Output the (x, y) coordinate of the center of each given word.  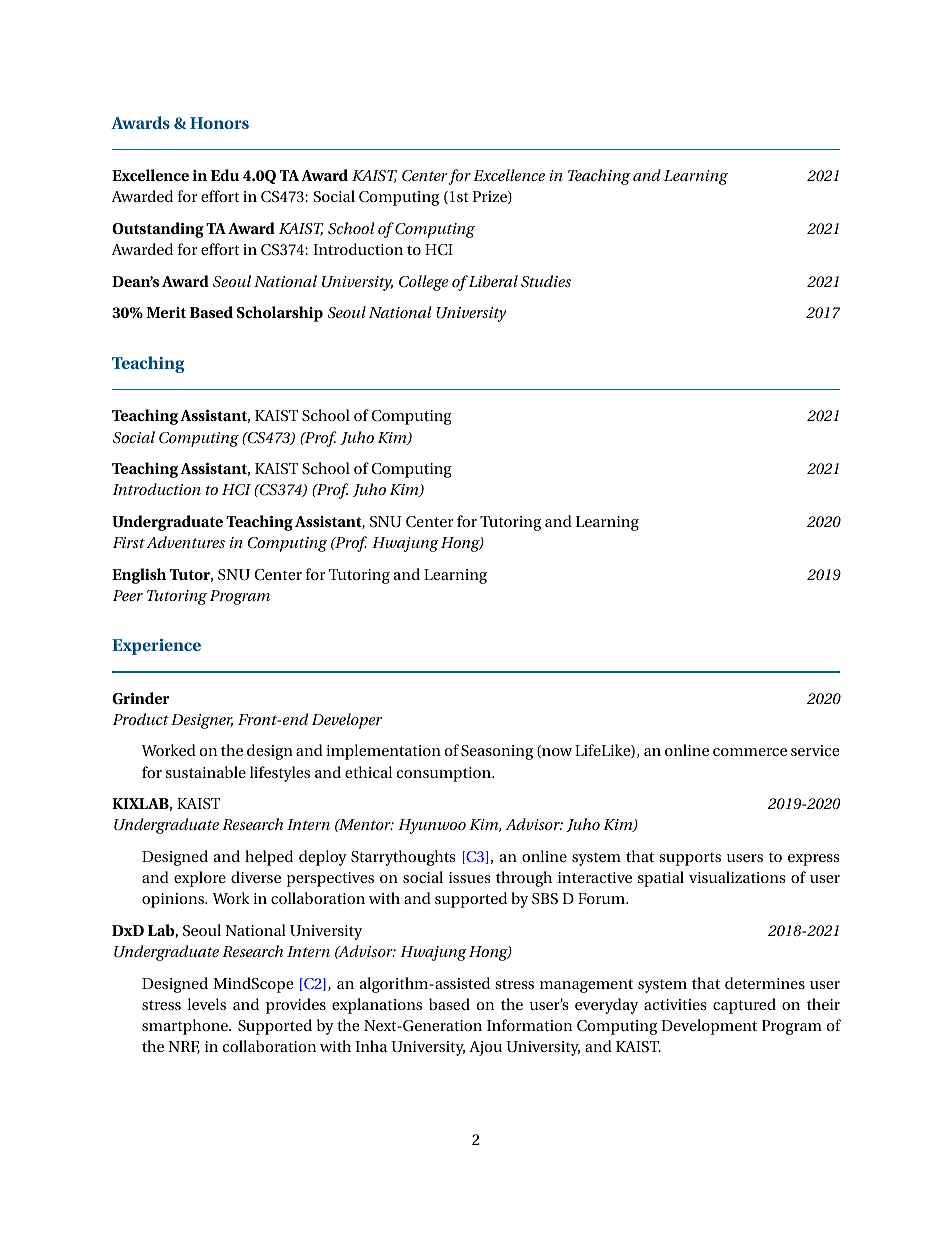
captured (744, 1006)
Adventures (185, 542)
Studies (546, 281)
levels (206, 1004)
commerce (750, 752)
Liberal (492, 281)
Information (530, 1025)
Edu (225, 175)
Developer (347, 721)
